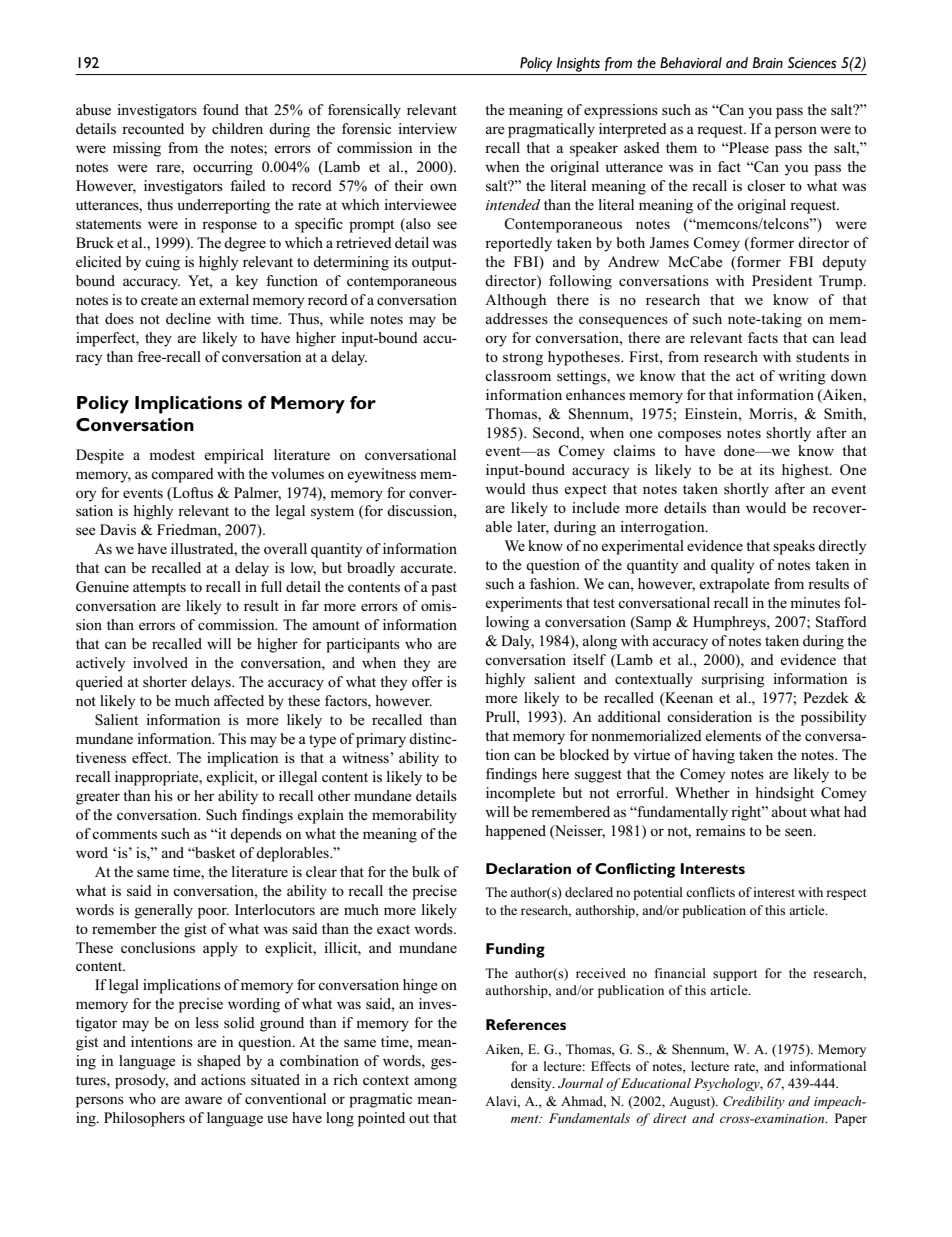 Image resolution: width=952 pixels, height=1237 pixels. I want to click on Insights, so click(578, 64).
